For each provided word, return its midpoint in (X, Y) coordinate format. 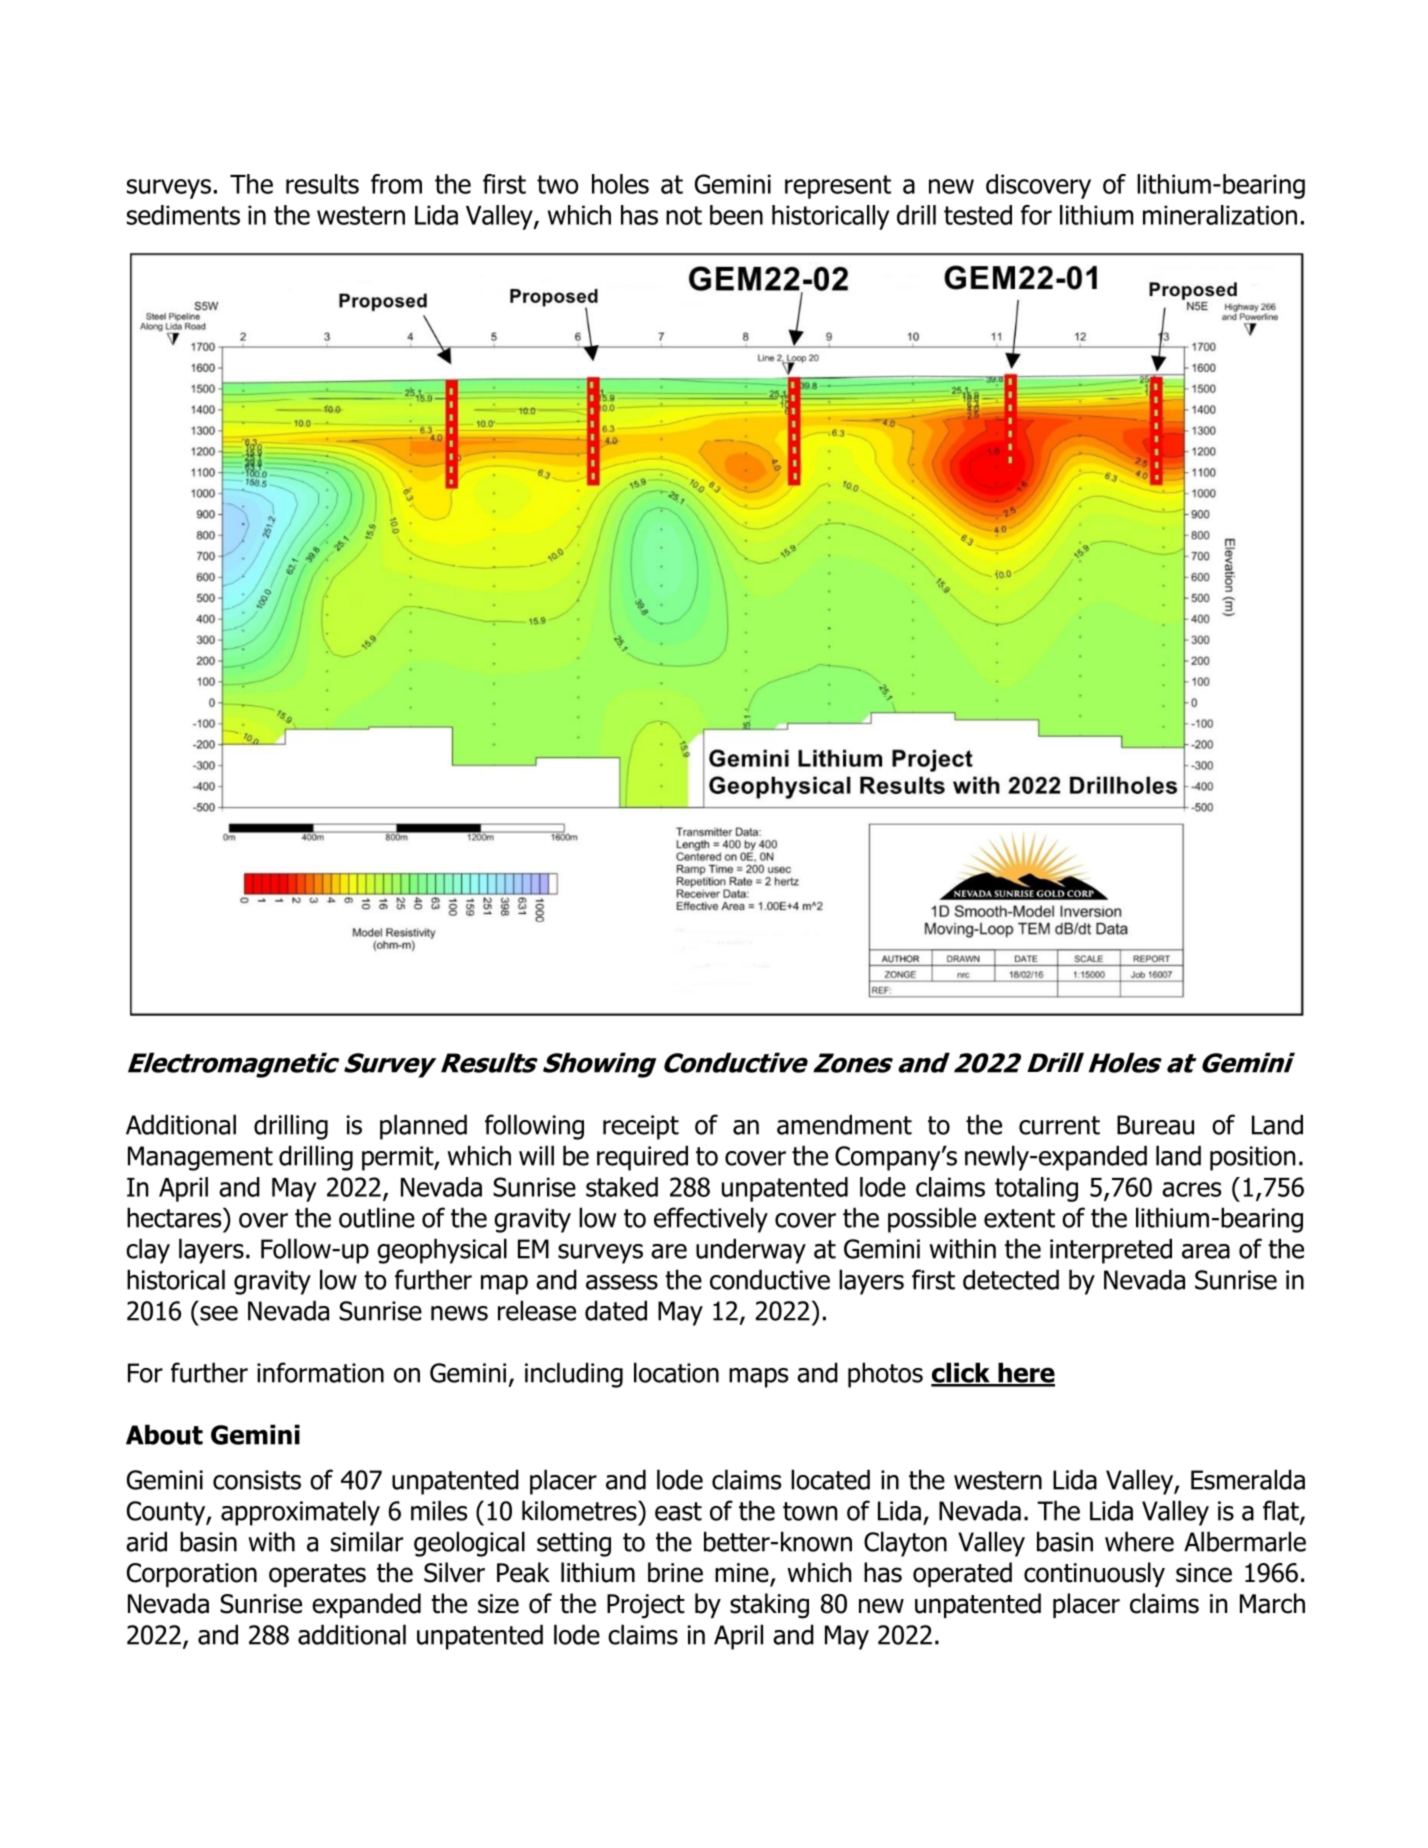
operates (317, 1575)
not (684, 215)
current (1059, 1125)
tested (978, 215)
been (736, 215)
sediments (183, 215)
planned (423, 1127)
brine (675, 1572)
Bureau (1155, 1125)
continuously (1094, 1574)
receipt (641, 1127)
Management (200, 1158)
